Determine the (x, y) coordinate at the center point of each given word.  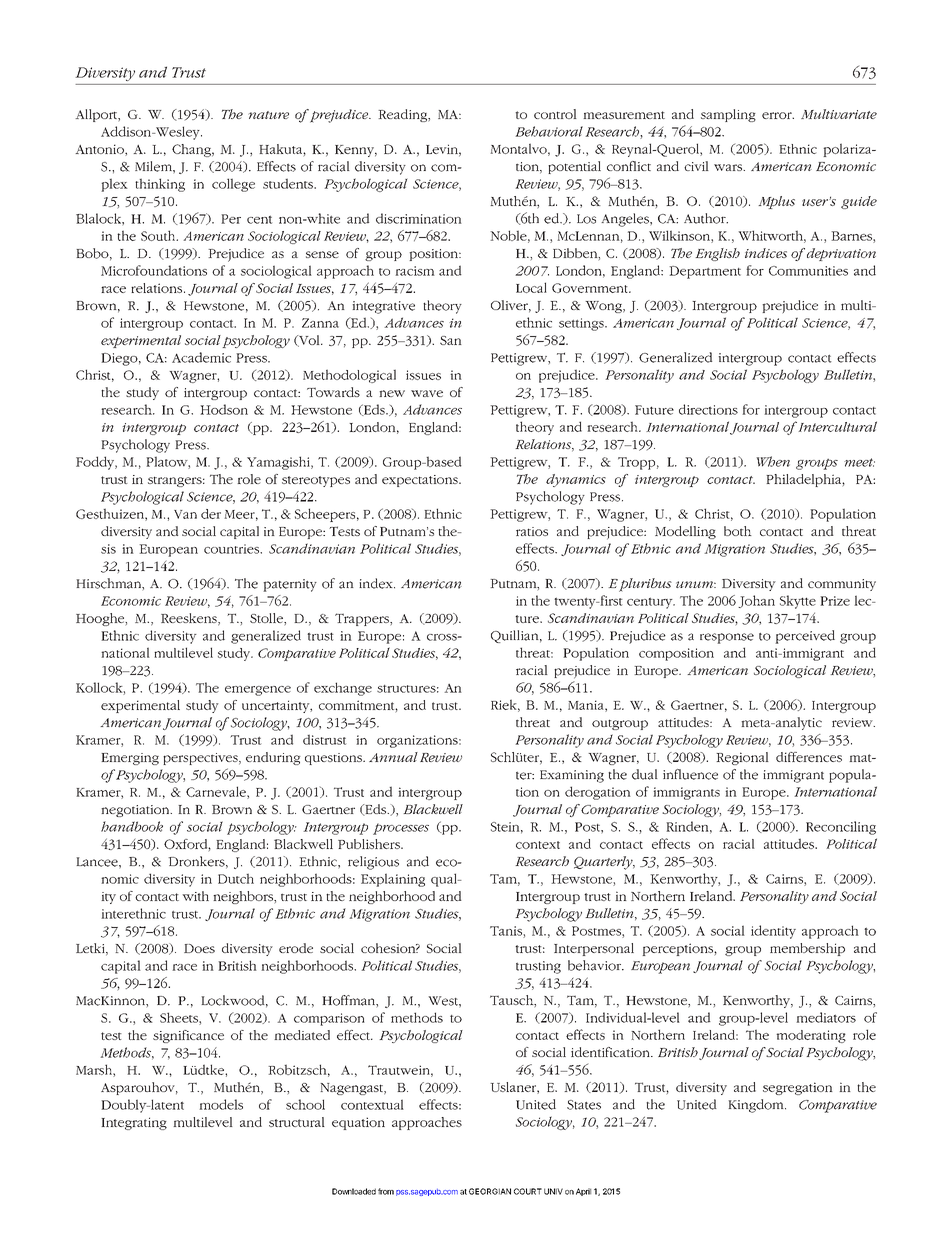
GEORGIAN (490, 1191)
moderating (811, 1036)
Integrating (134, 1123)
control (555, 114)
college (233, 185)
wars (729, 167)
